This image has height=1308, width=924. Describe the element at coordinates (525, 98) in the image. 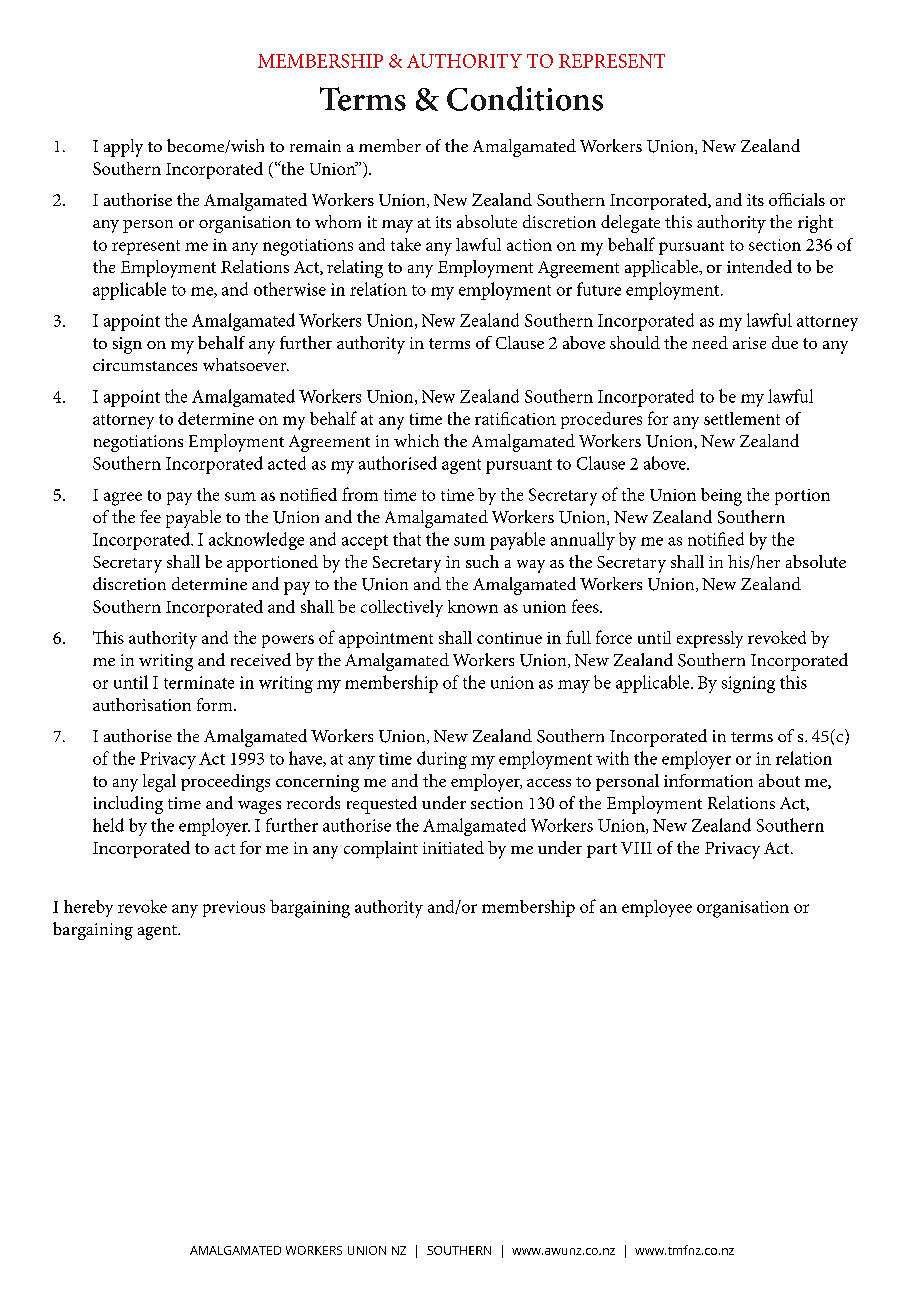

I see `Conditions` at that location.
